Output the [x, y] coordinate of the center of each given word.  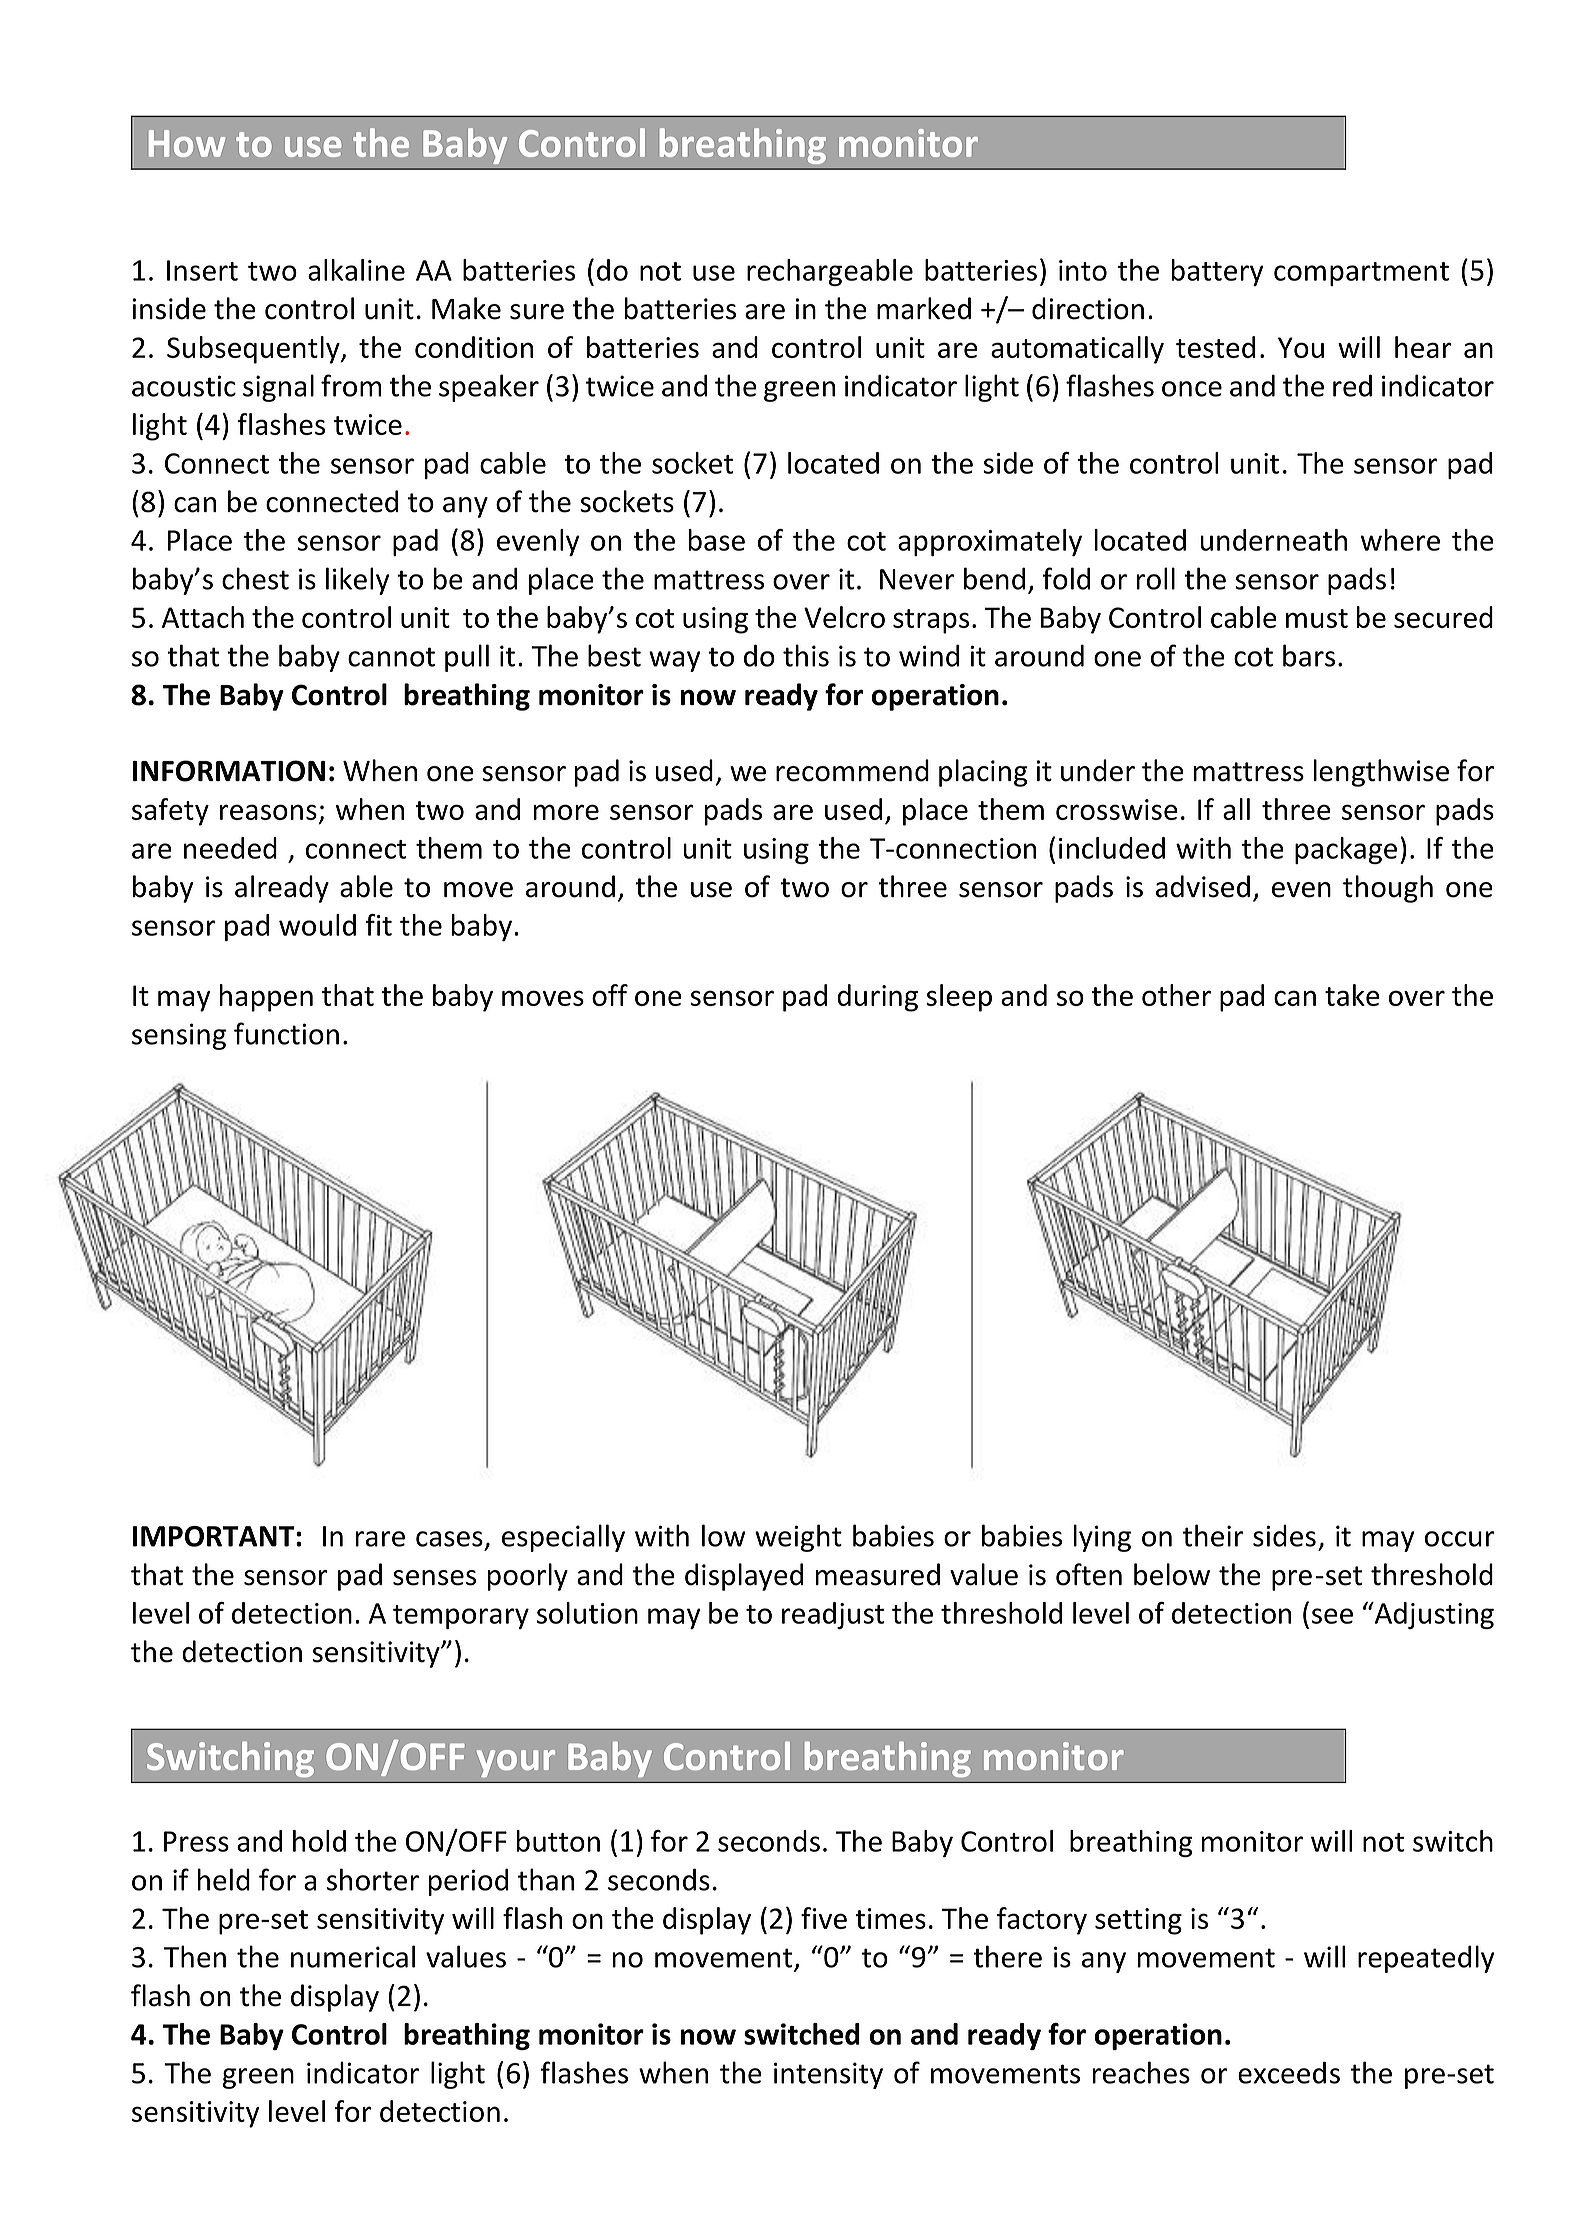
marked [924, 308]
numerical [353, 1956]
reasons [268, 812]
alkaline [356, 270]
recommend [852, 770]
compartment [1361, 274]
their [1213, 1535]
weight [798, 1538]
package [1346, 850]
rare [380, 1539]
